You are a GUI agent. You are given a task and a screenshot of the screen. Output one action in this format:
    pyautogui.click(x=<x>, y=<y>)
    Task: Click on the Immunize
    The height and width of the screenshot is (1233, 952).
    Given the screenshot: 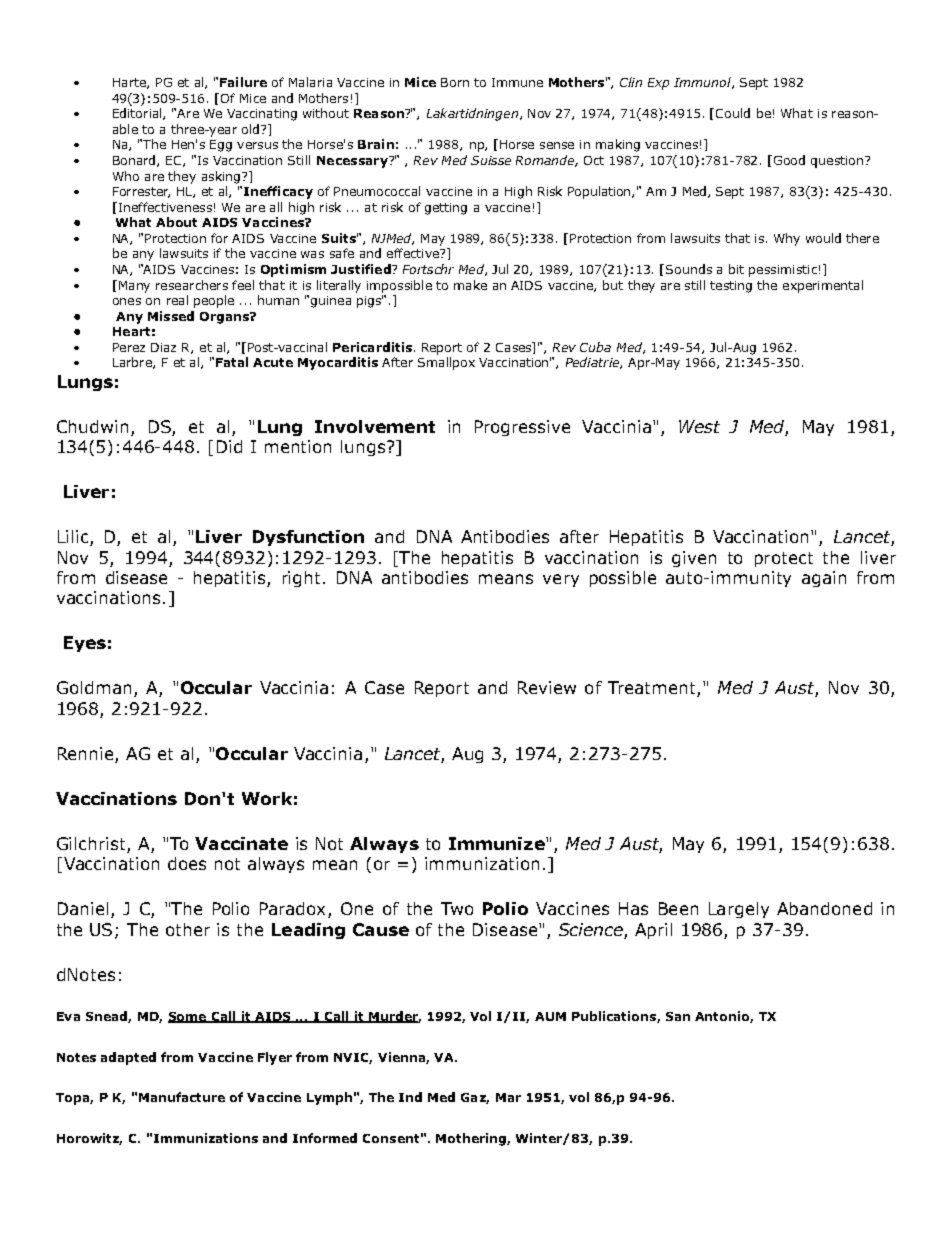 What is the action you would take?
    pyautogui.click(x=498, y=843)
